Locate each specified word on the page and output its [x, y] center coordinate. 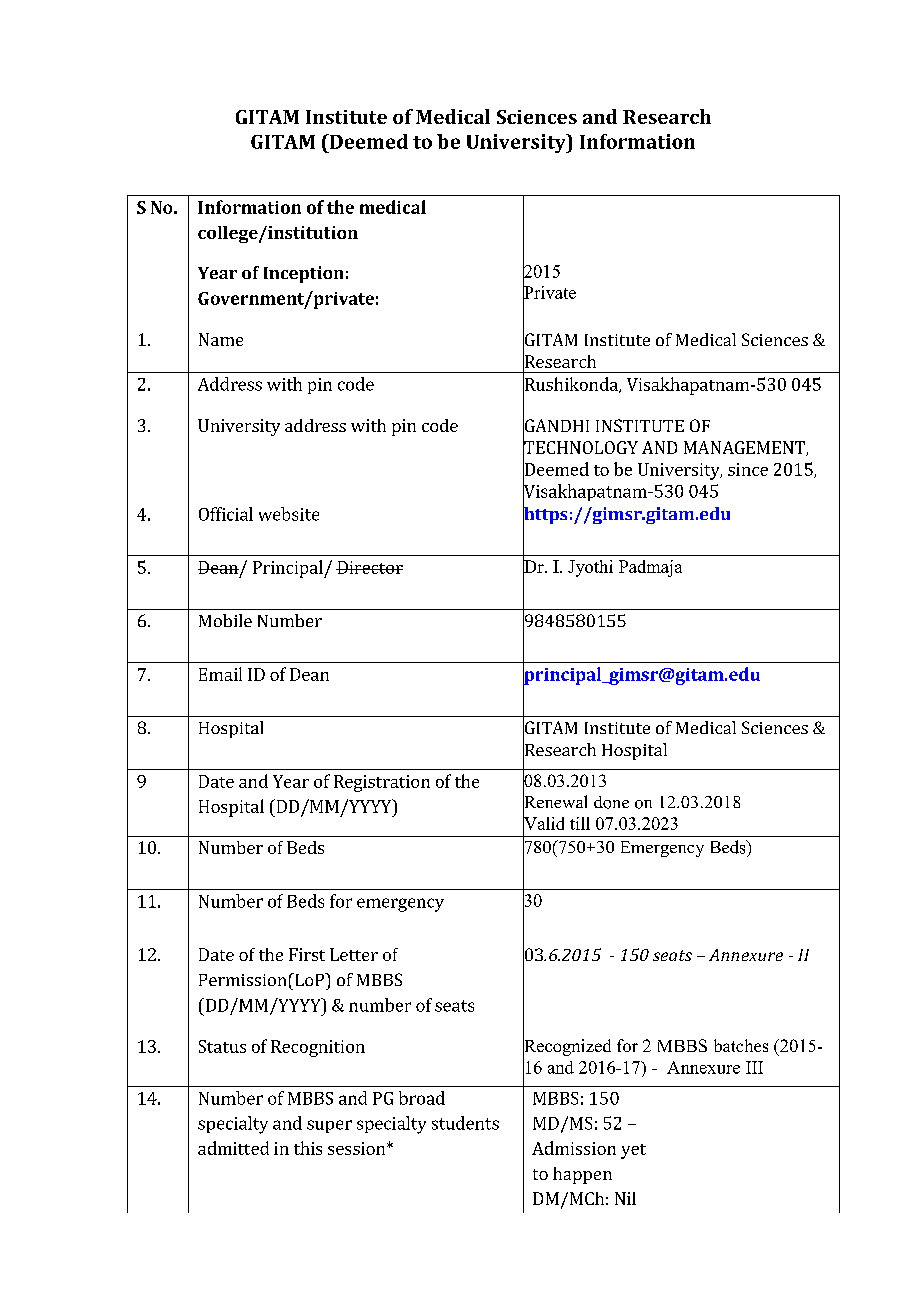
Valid [543, 823]
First [307, 954]
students [465, 1123]
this [308, 1148]
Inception [303, 274]
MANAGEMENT [745, 448]
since [748, 469]
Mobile [225, 620]
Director [369, 567]
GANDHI [556, 426]
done [611, 802]
